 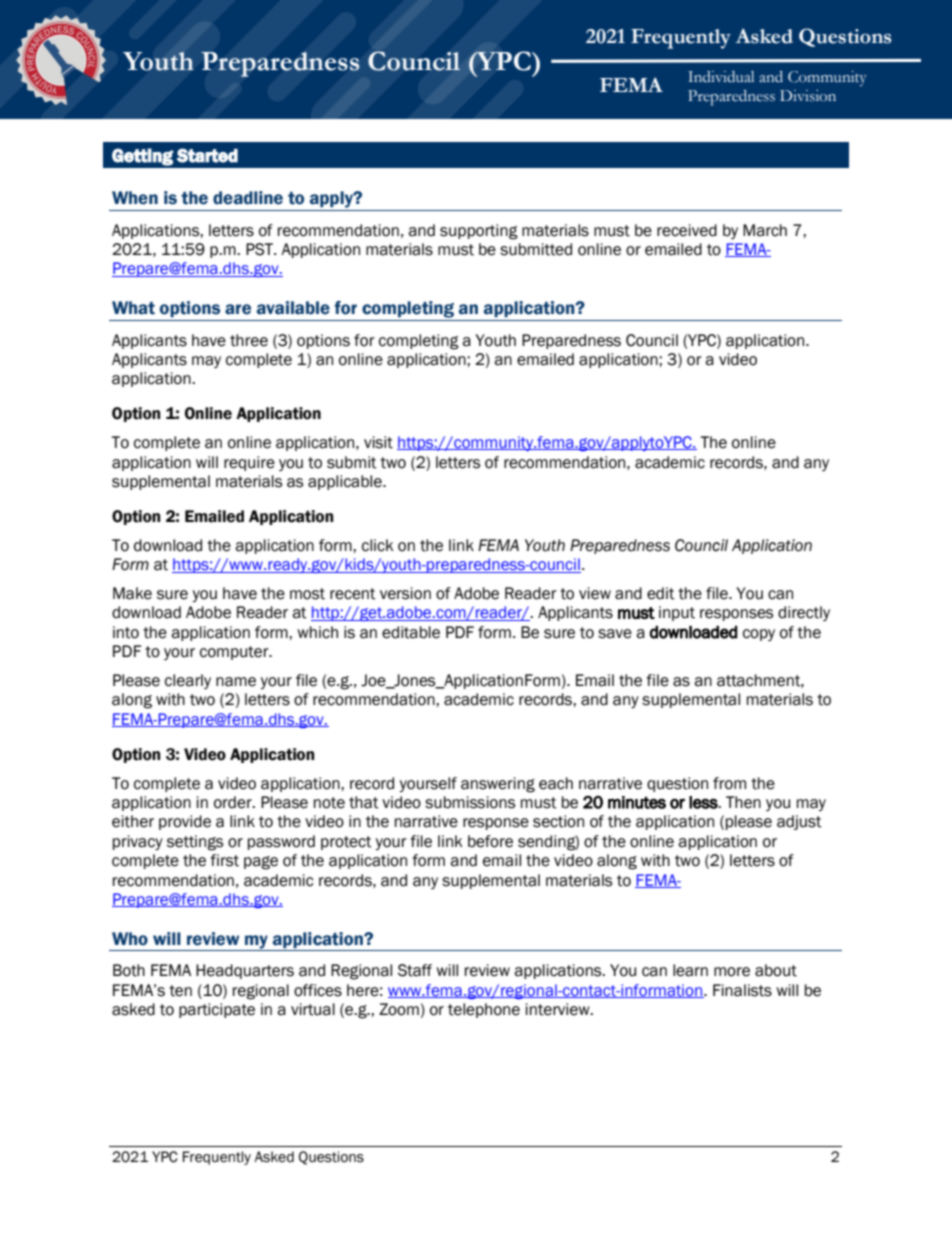 I want to click on more, so click(x=732, y=972).
